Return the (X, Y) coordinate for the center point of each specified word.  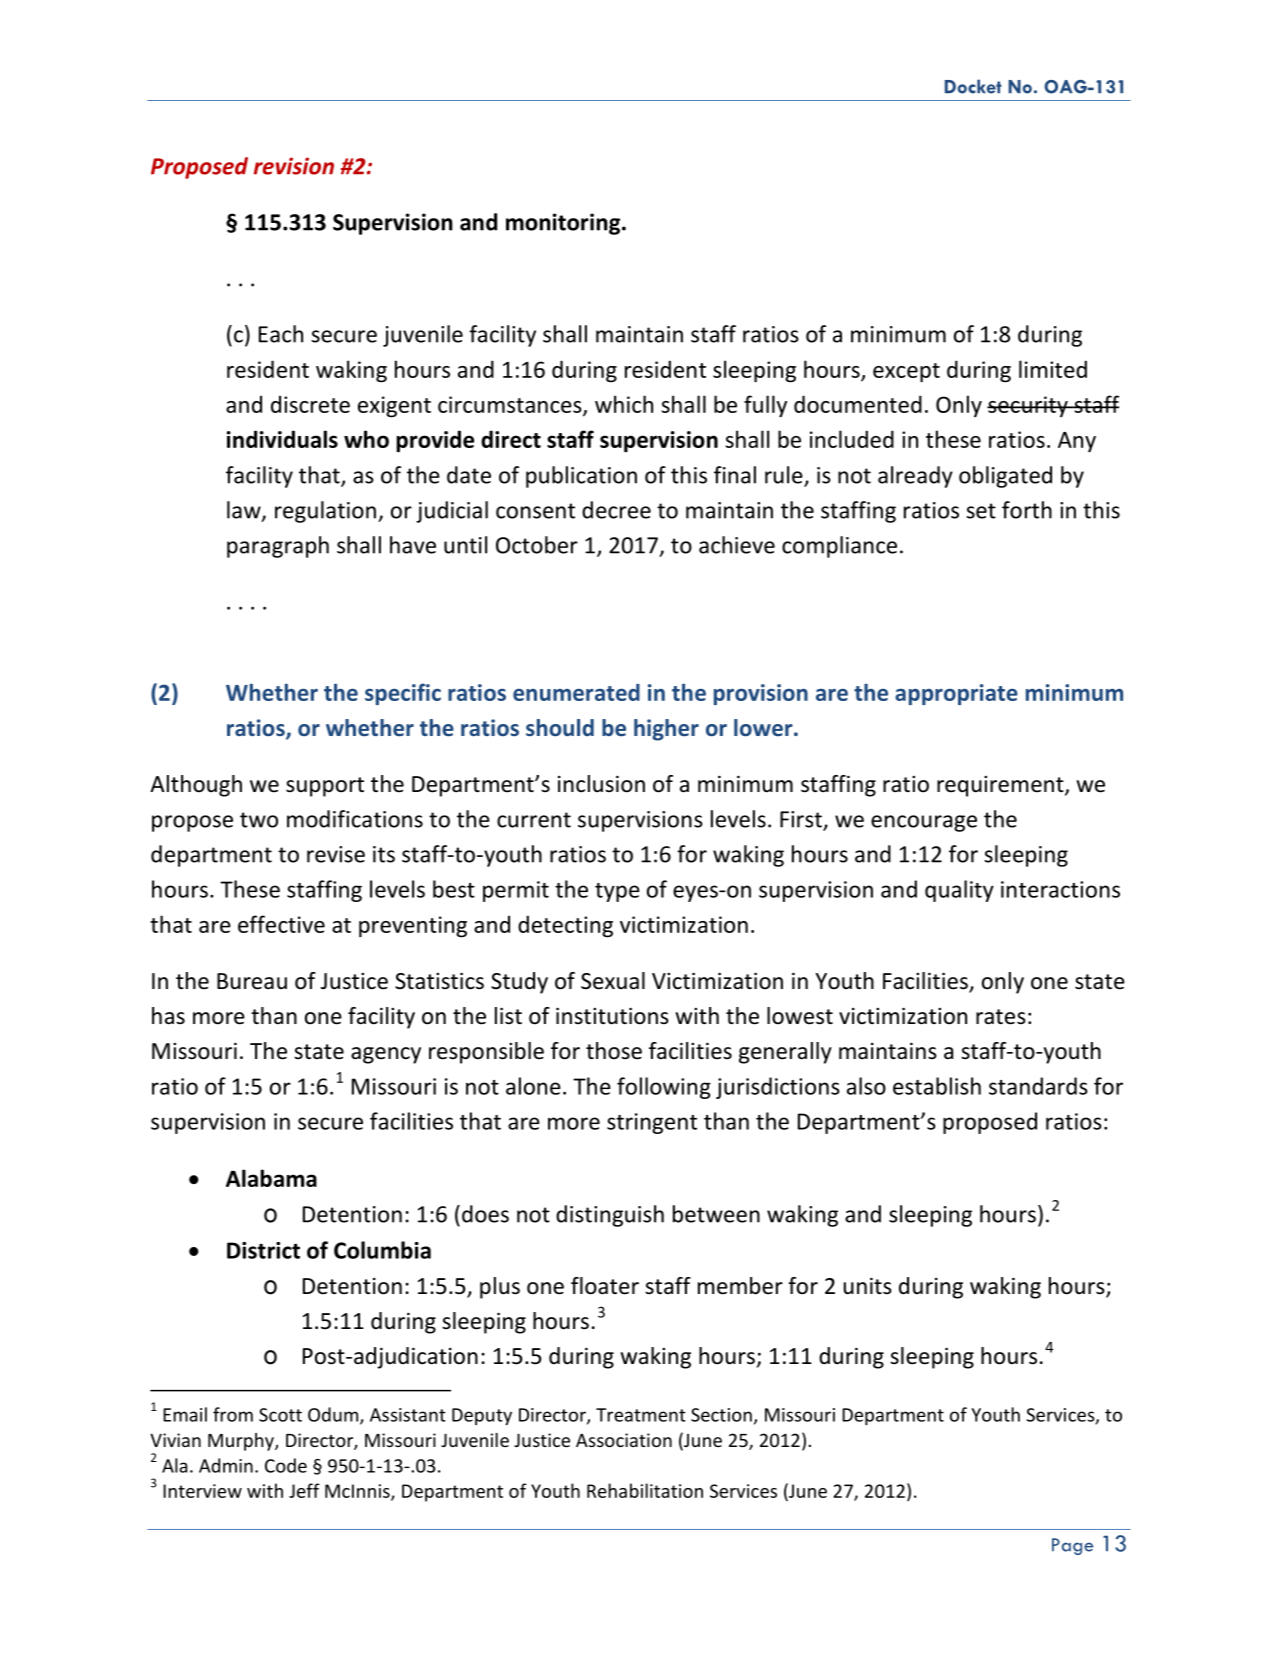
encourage (924, 823)
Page (1072, 1546)
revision (294, 166)
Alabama (271, 1178)
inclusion (601, 784)
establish (937, 1086)
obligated (1005, 477)
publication (581, 477)
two (259, 820)
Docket (973, 86)
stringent (652, 1123)
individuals (282, 439)
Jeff (304, 1490)
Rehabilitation (645, 1490)
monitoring (564, 224)
